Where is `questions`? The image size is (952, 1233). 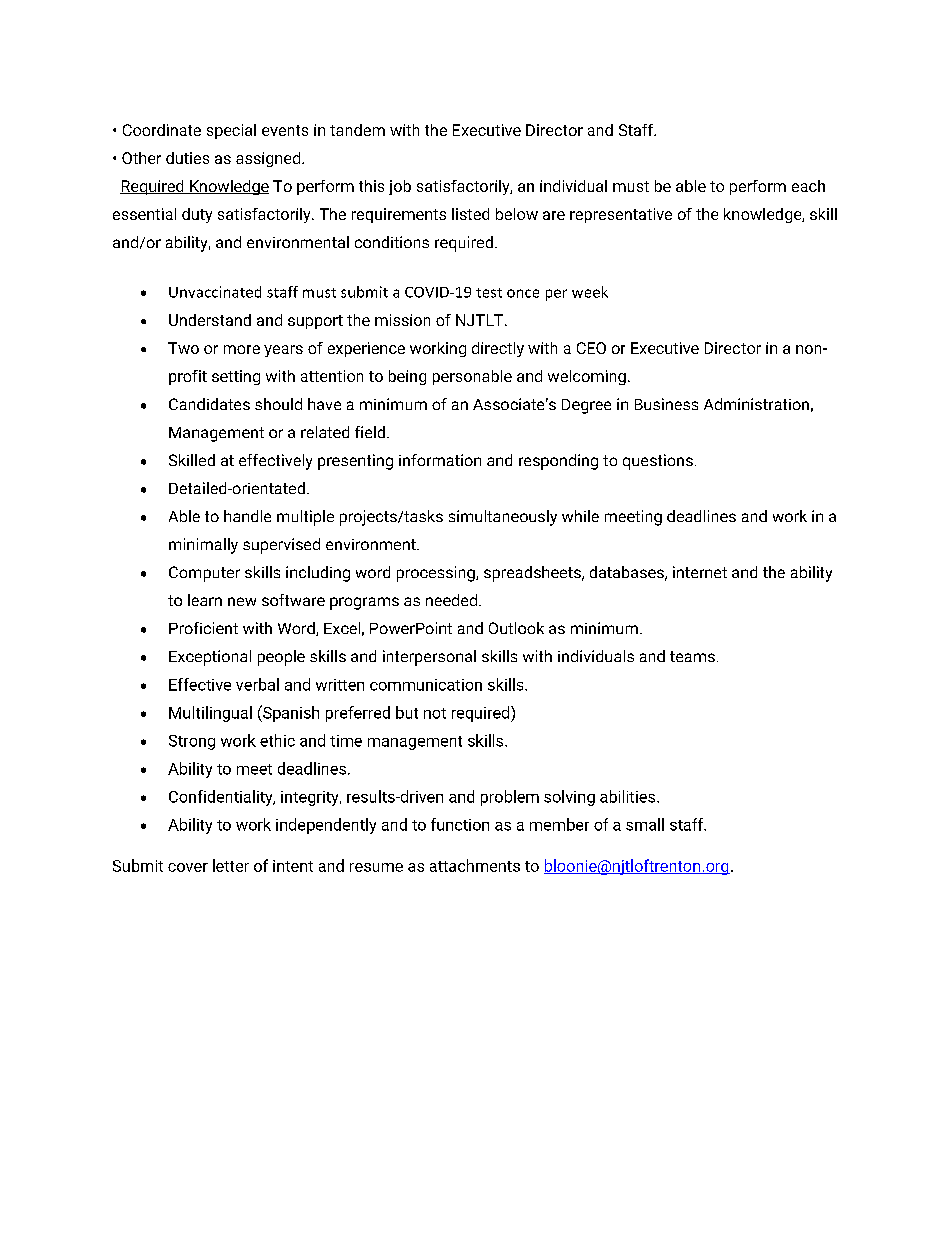 questions is located at coordinates (658, 462).
